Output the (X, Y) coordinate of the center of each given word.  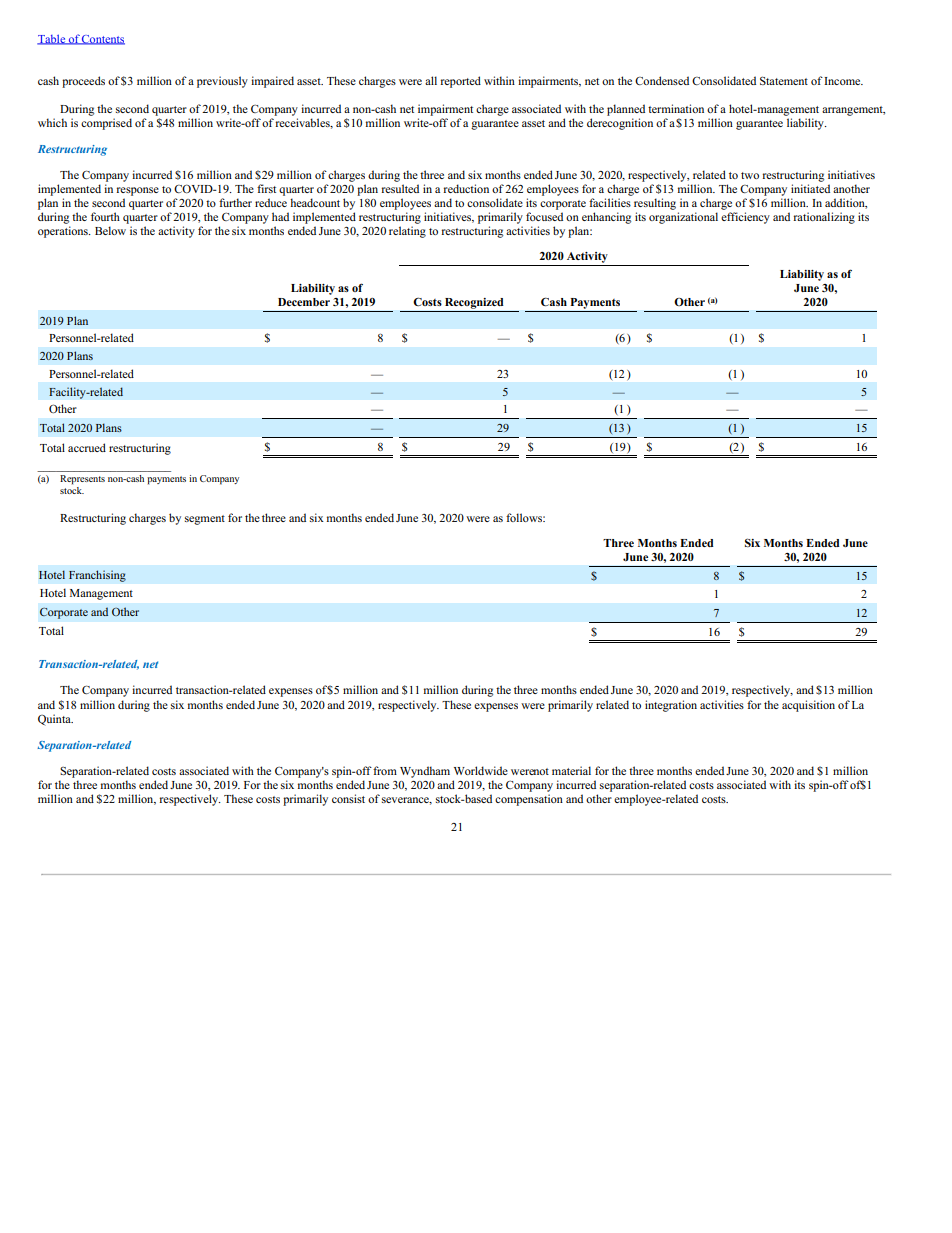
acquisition (808, 706)
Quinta (55, 720)
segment (205, 520)
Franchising (97, 576)
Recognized (474, 303)
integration (671, 706)
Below (110, 230)
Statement (784, 80)
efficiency (745, 218)
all (431, 80)
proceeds (83, 82)
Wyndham (425, 772)
